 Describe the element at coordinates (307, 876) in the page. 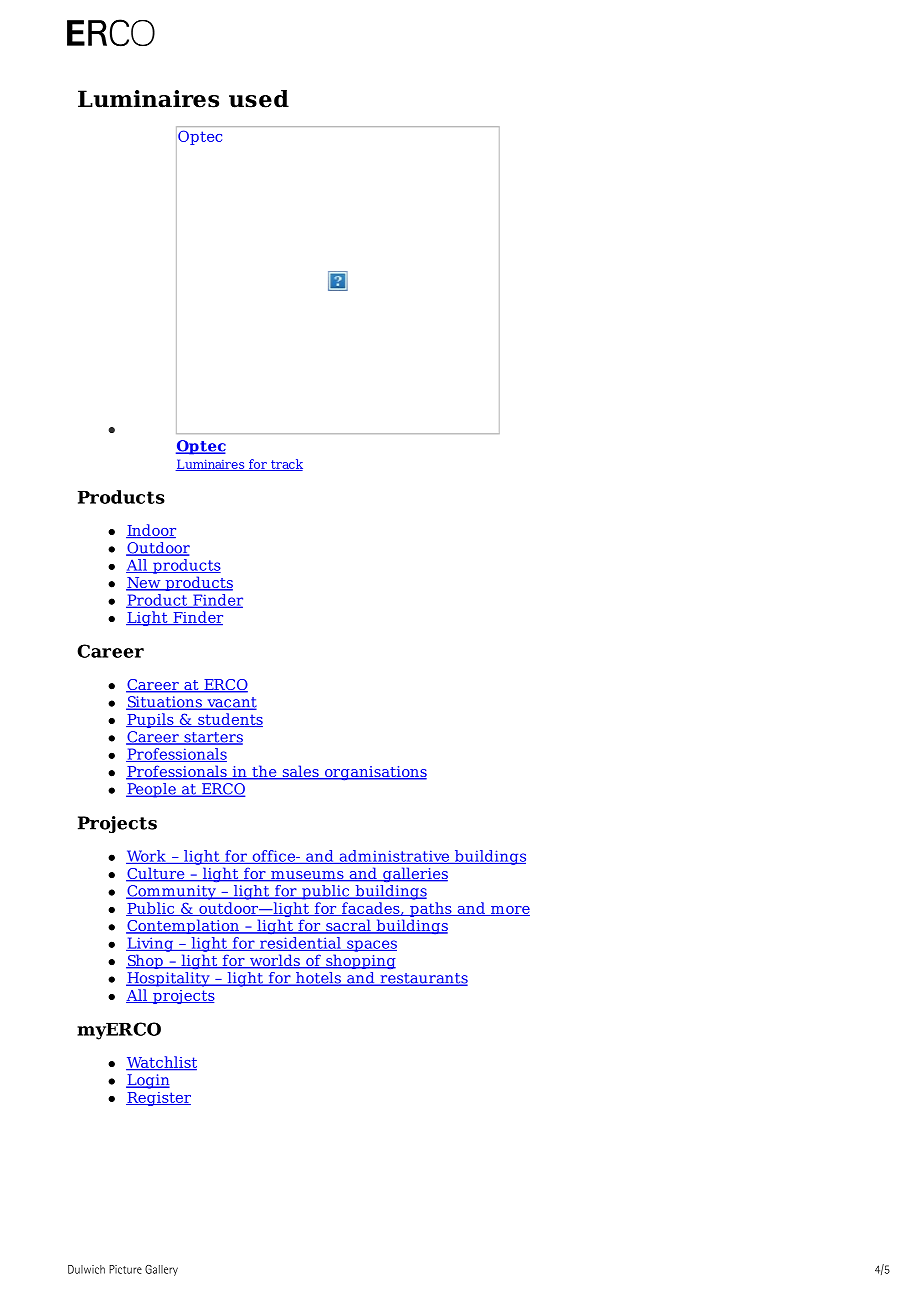

I see `museums` at that location.
